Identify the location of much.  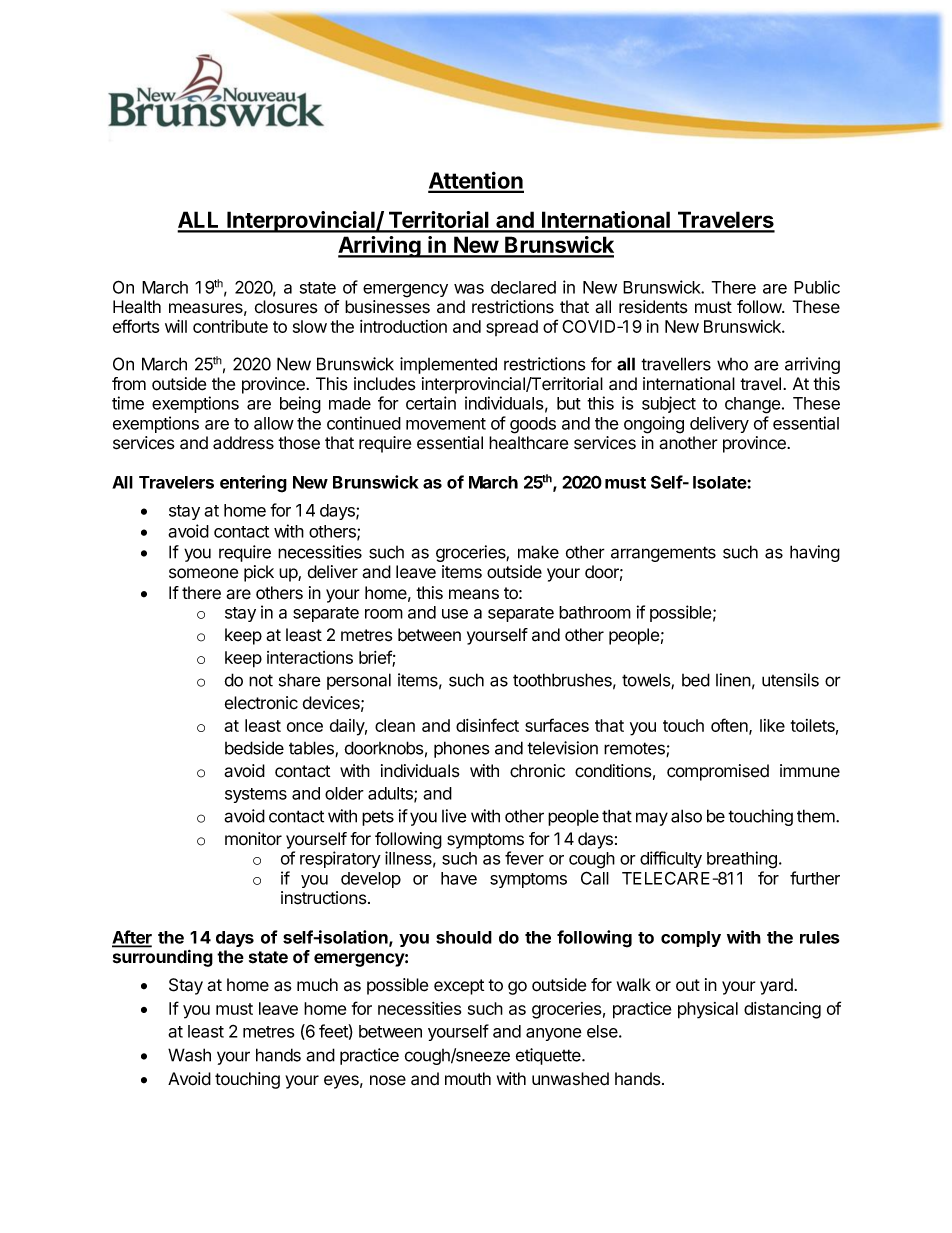
(317, 985).
